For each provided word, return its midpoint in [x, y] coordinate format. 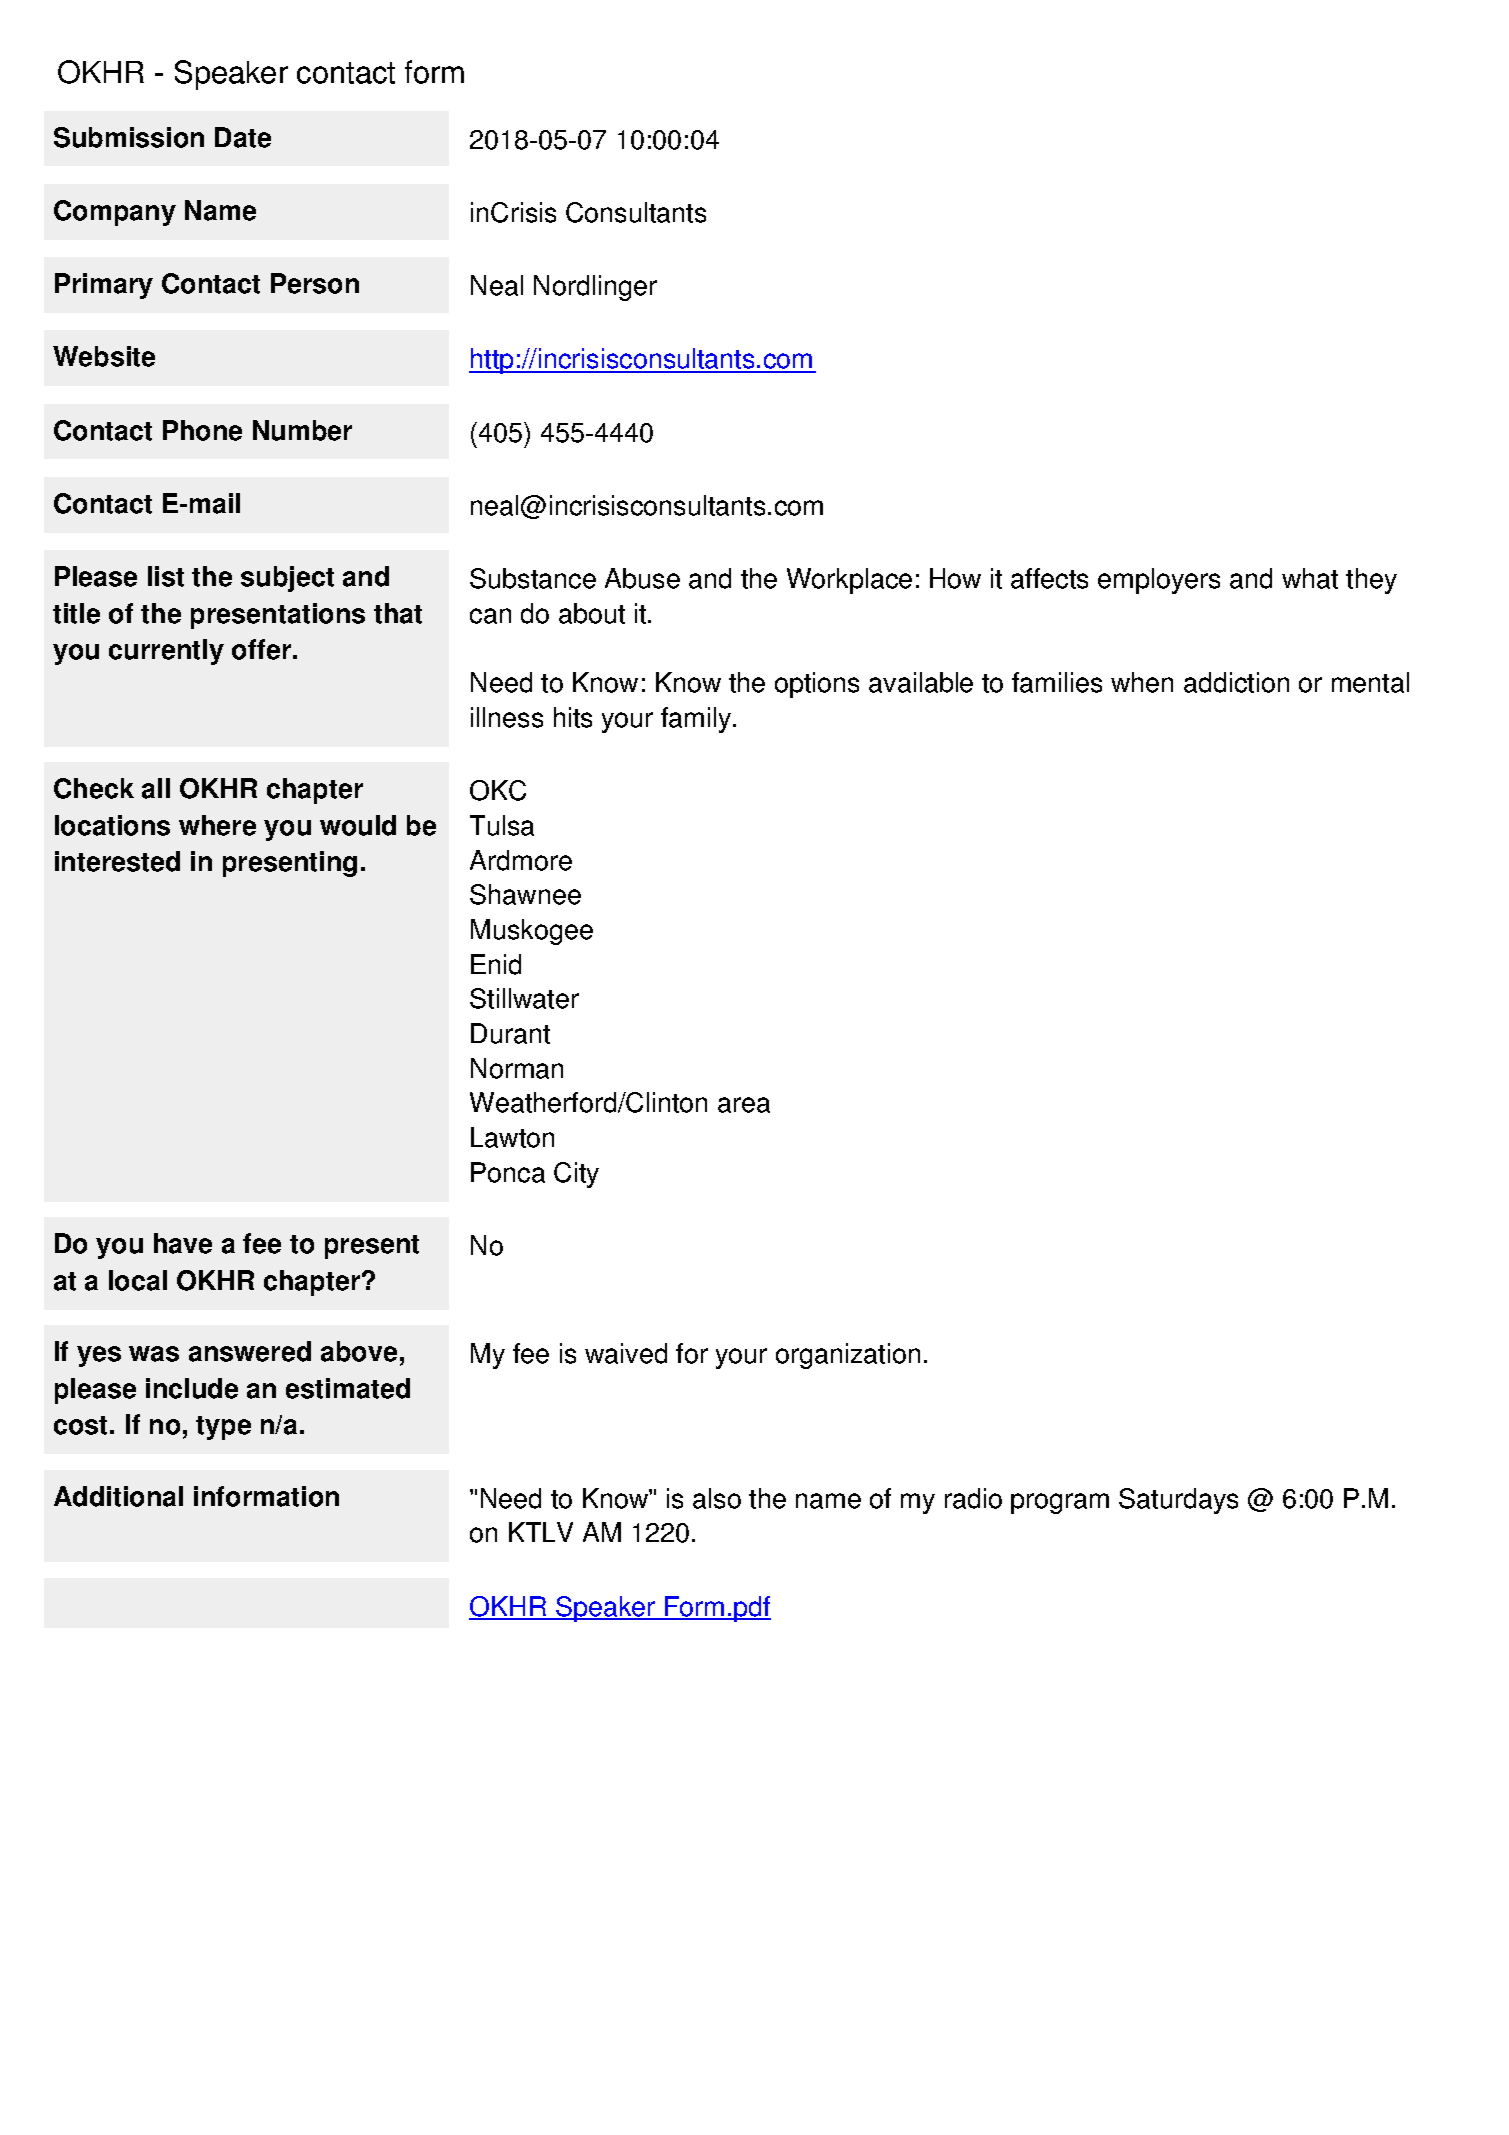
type [223, 1428]
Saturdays [1178, 1501]
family [697, 720]
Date [243, 137]
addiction [1236, 682]
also [717, 1498]
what [1310, 578]
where [217, 825]
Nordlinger [595, 288]
